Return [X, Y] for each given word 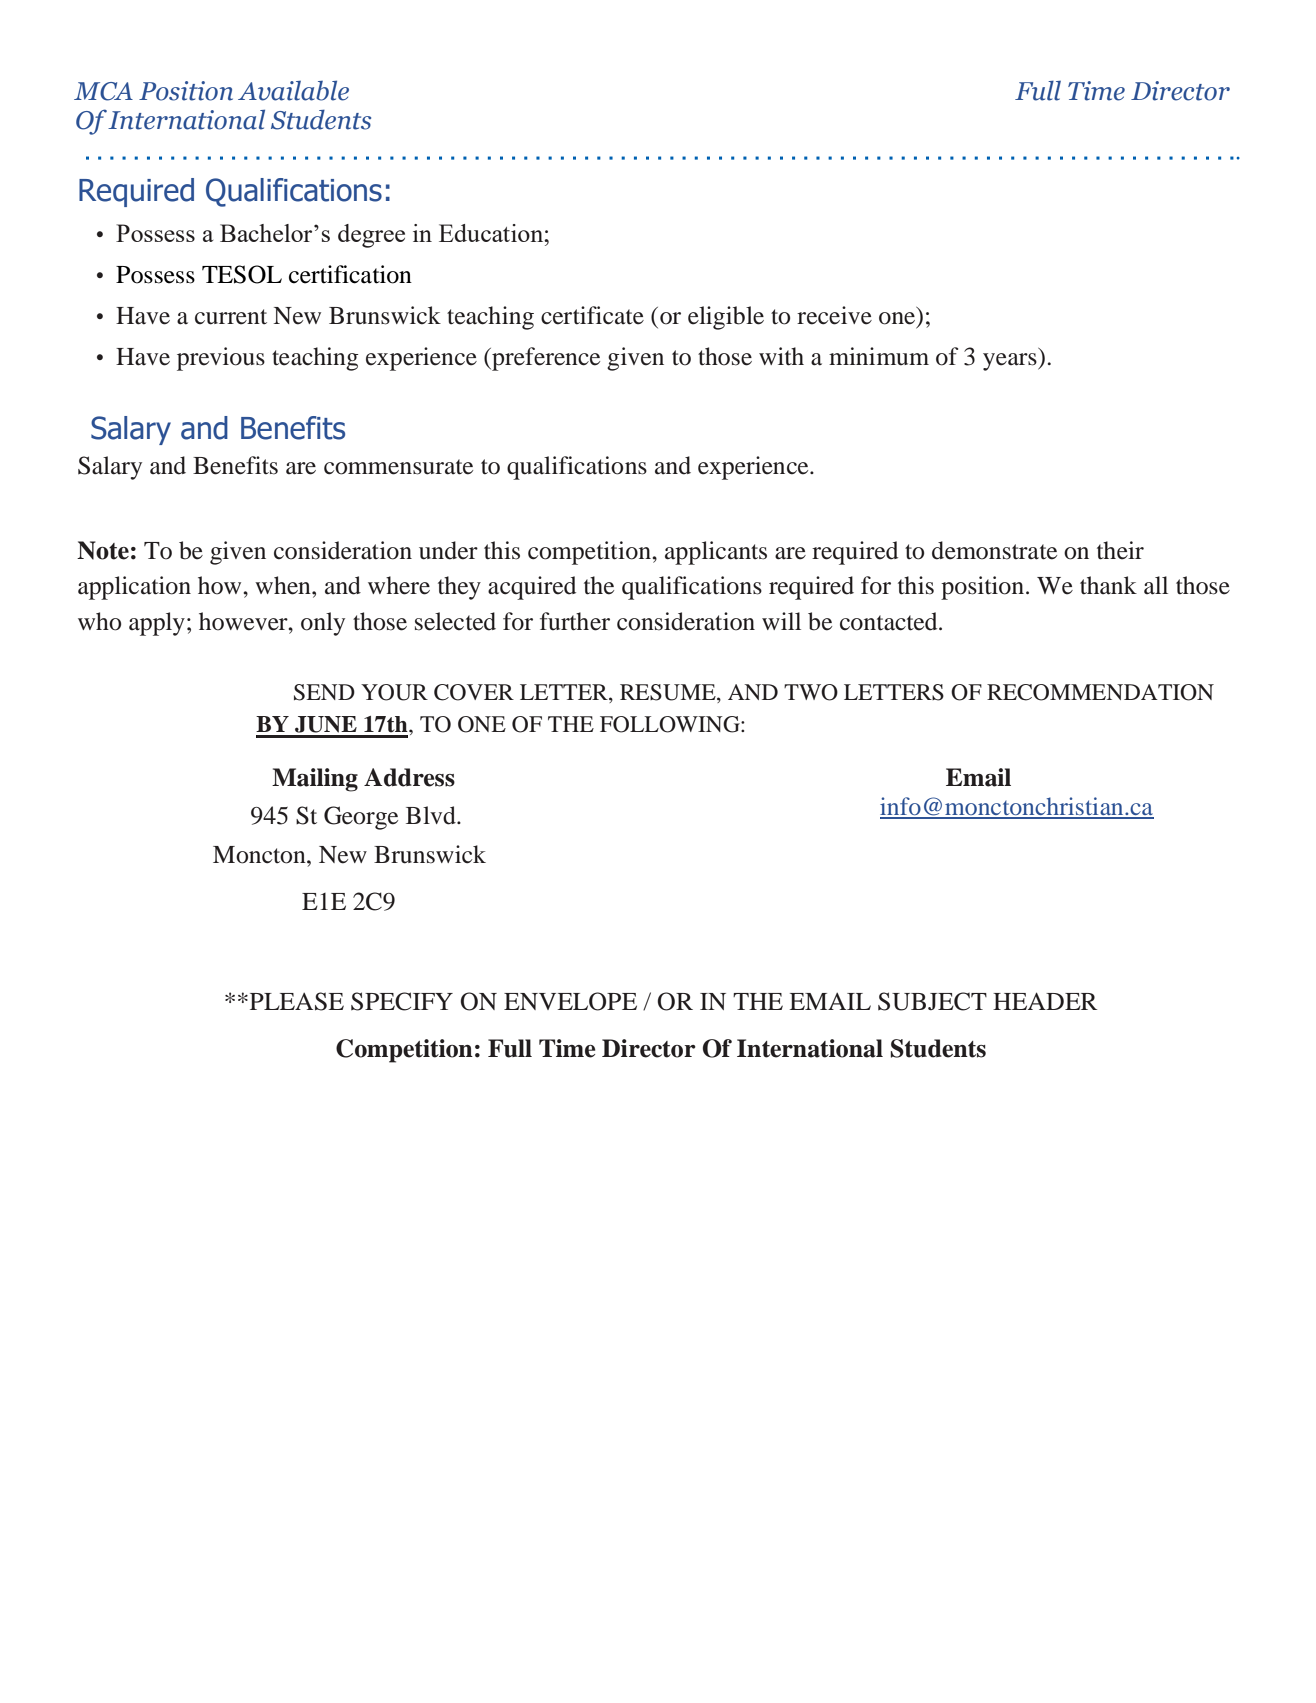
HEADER [1045, 1001]
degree [371, 236]
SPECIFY [402, 1001]
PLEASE [295, 1001]
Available [293, 90]
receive [834, 315]
